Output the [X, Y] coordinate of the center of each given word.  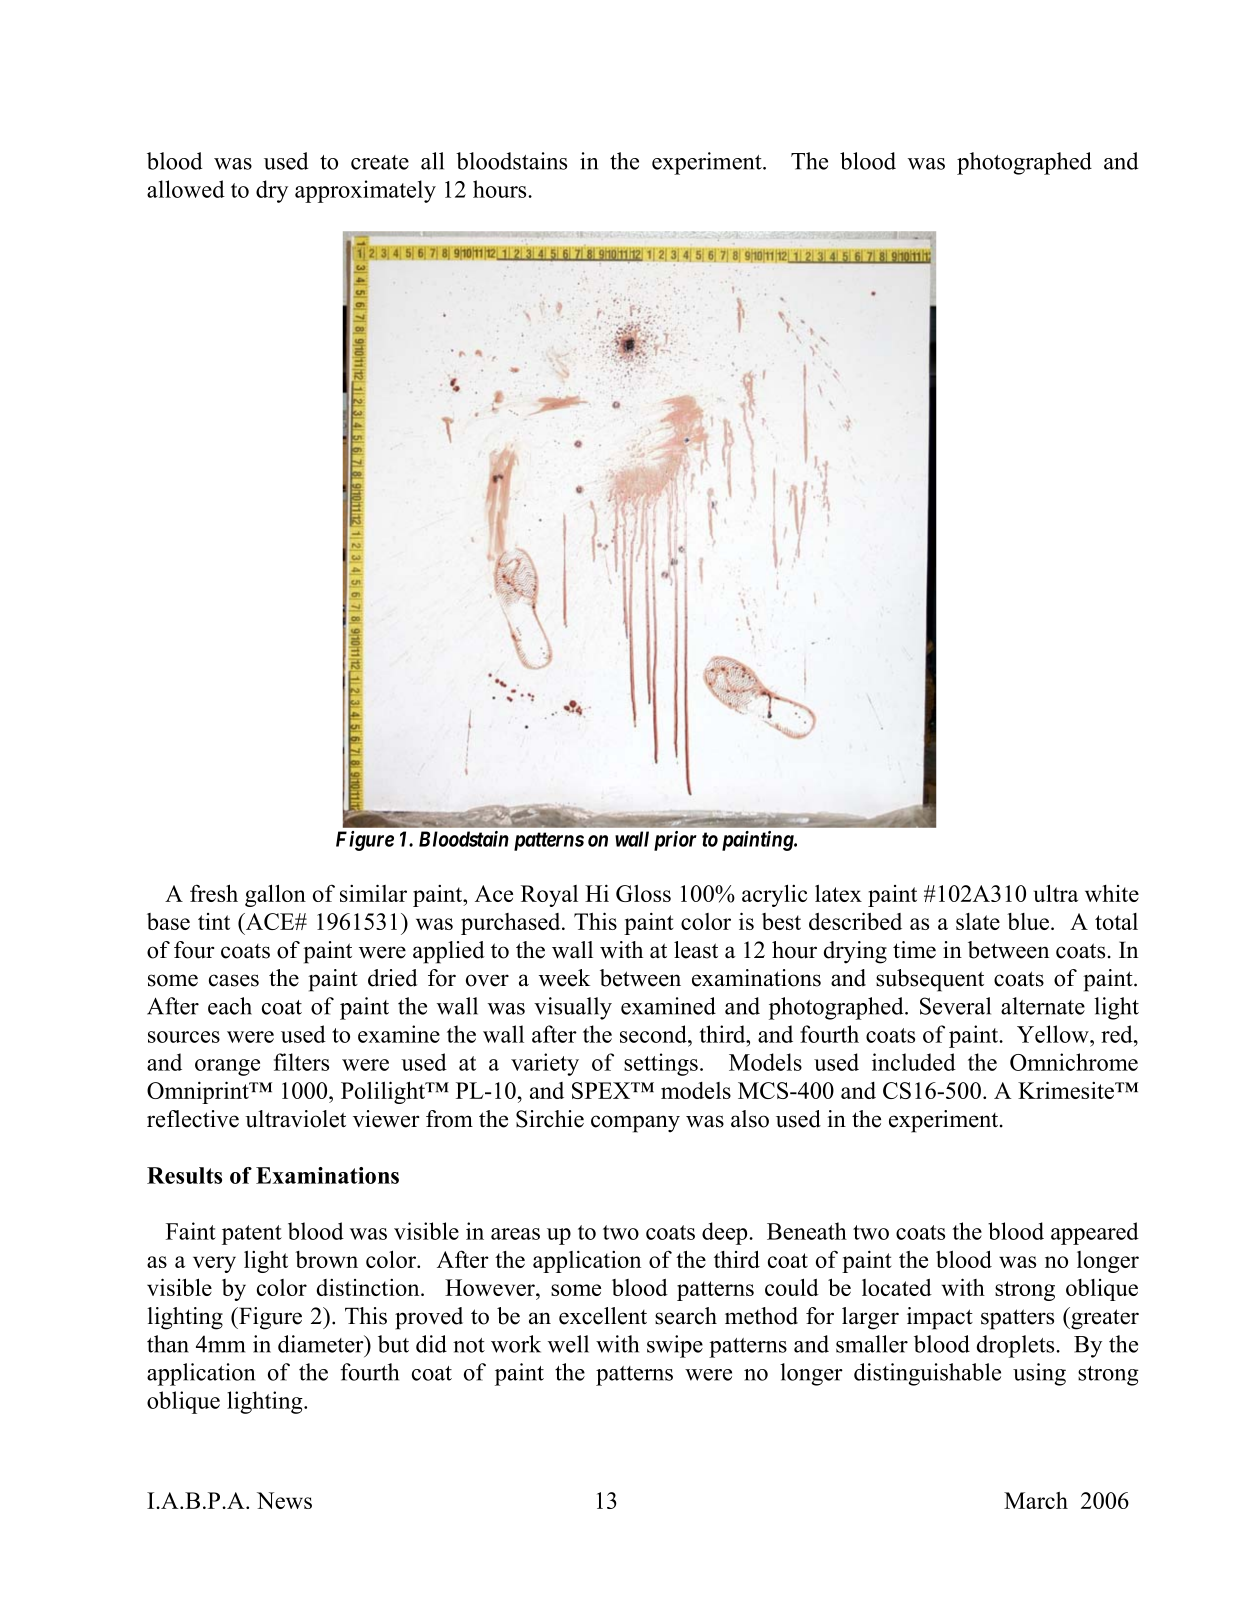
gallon [275, 895]
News [284, 1500]
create [380, 162]
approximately [365, 191]
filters [301, 1062]
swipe [675, 1346]
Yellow [1054, 1034]
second [654, 1034]
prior [675, 841]
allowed [186, 189]
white [1112, 893]
